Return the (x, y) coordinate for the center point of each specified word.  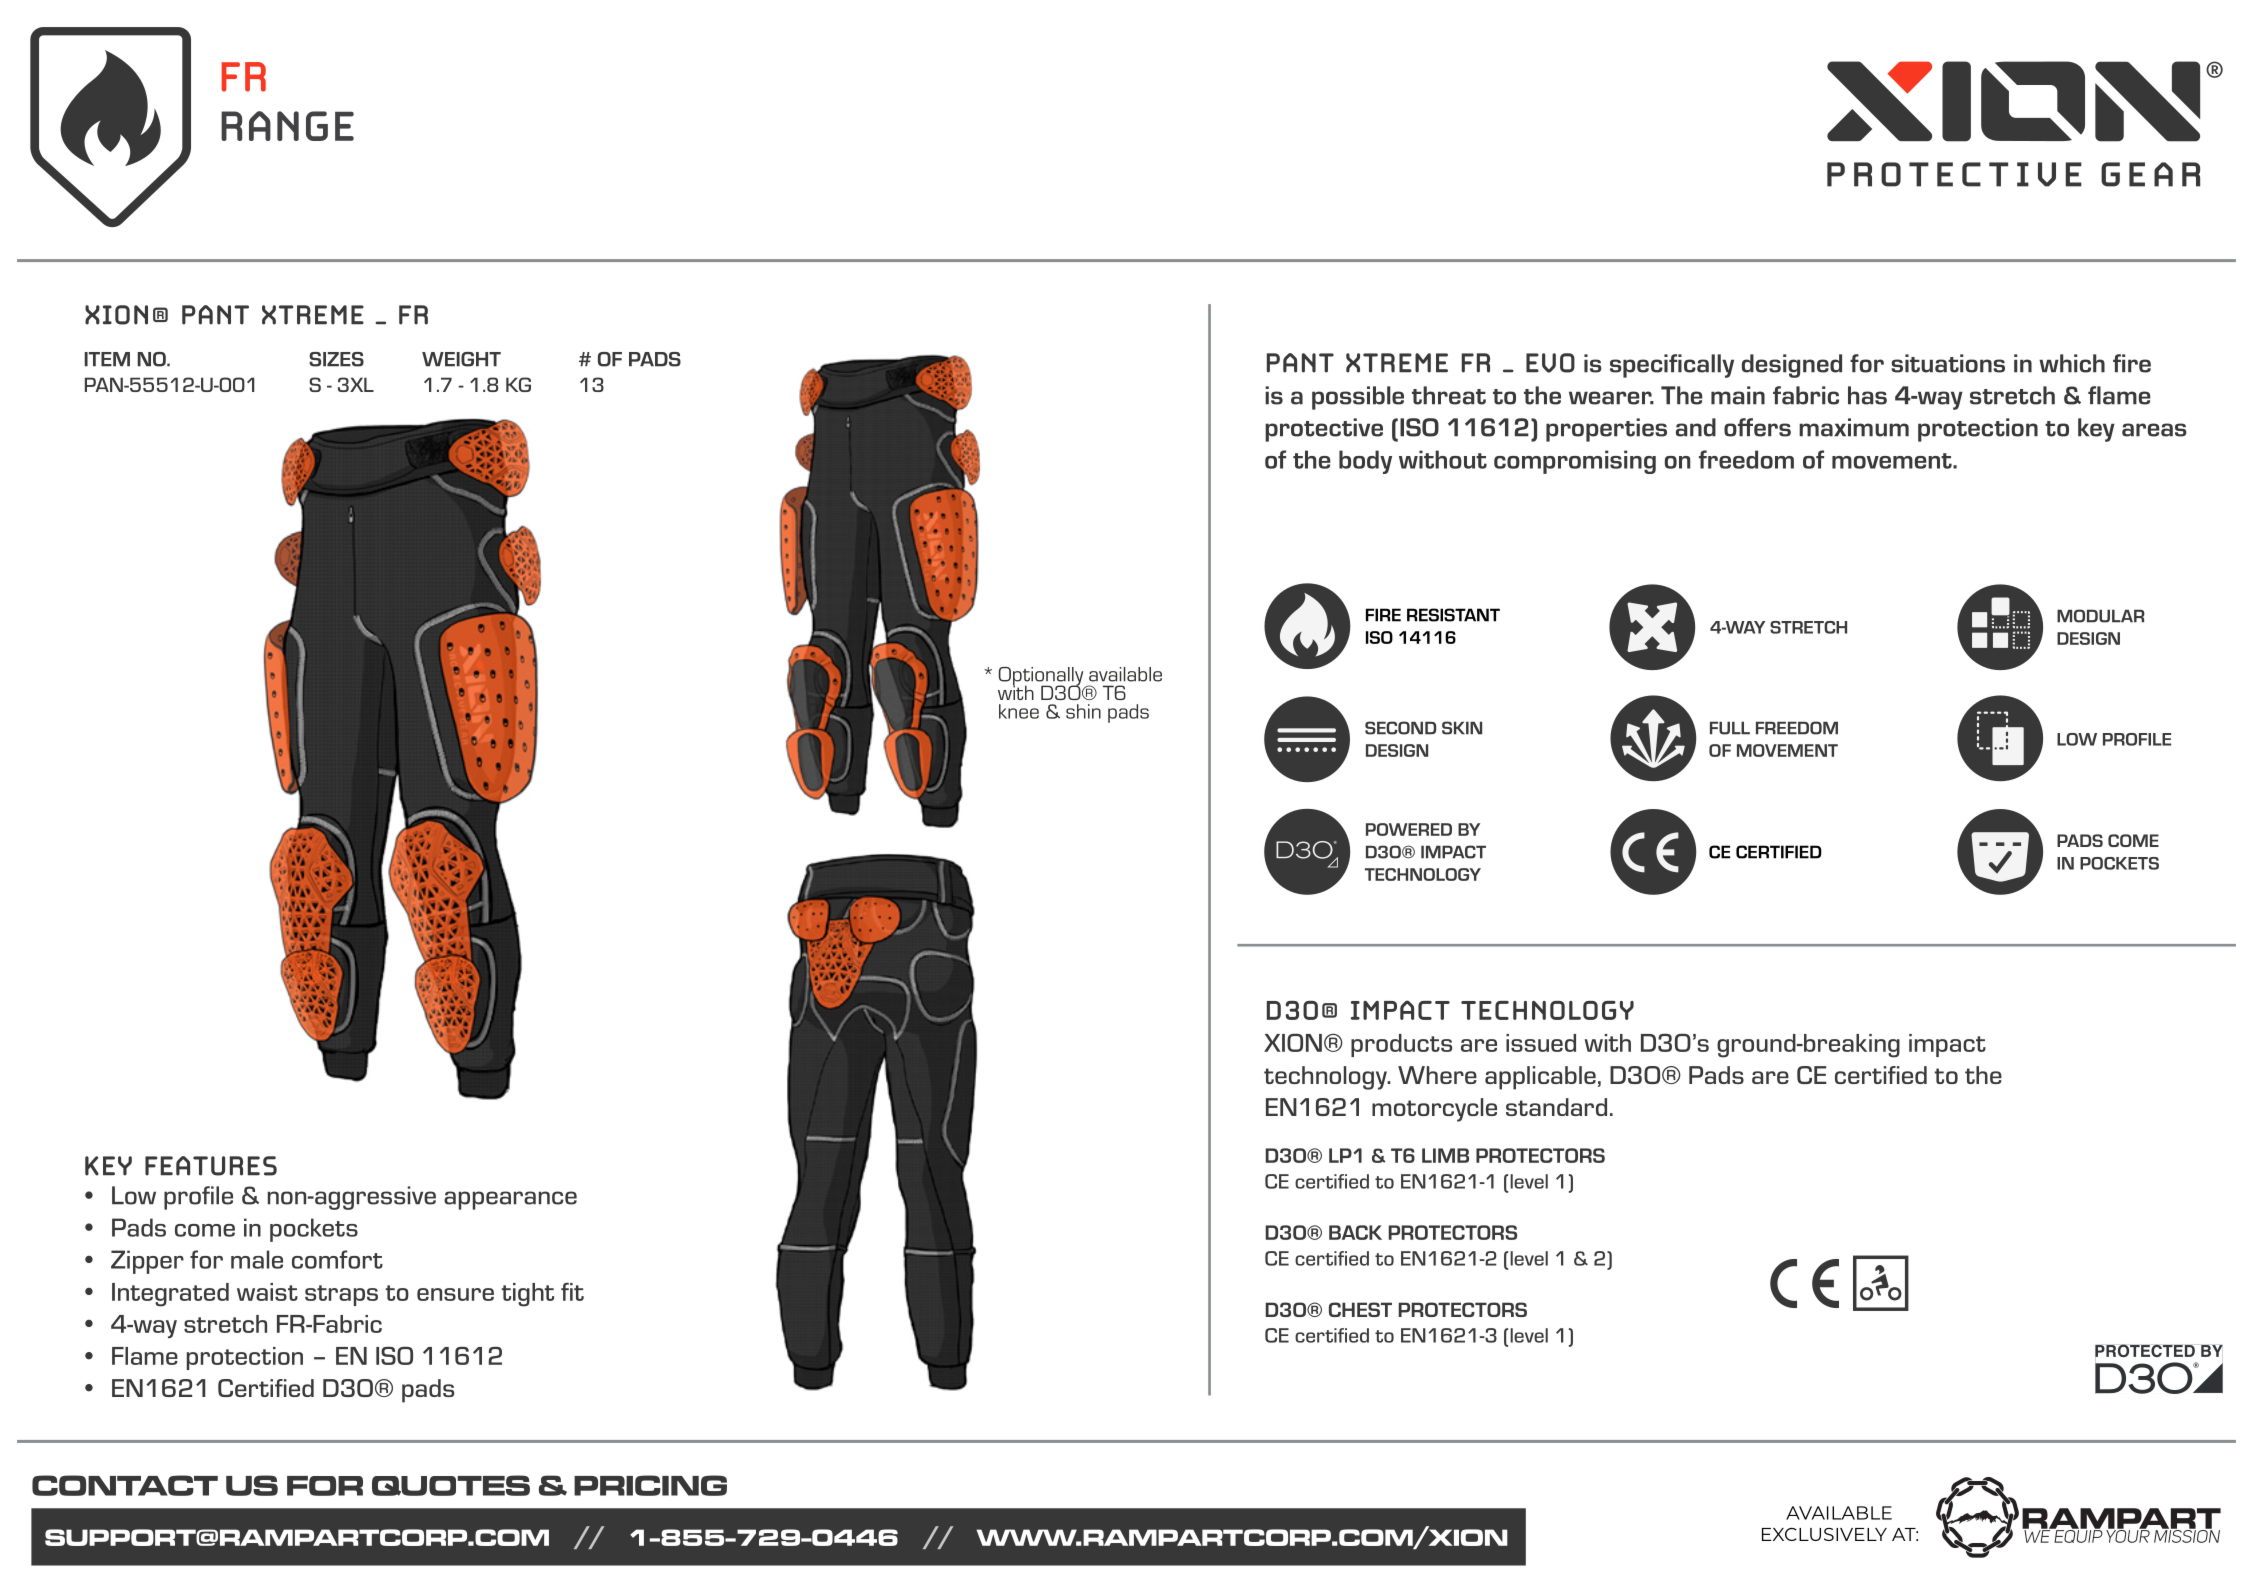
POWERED (1409, 829)
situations (1948, 363)
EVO (1550, 363)
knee (1019, 711)
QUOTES (451, 1485)
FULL (1730, 728)
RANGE (287, 126)
